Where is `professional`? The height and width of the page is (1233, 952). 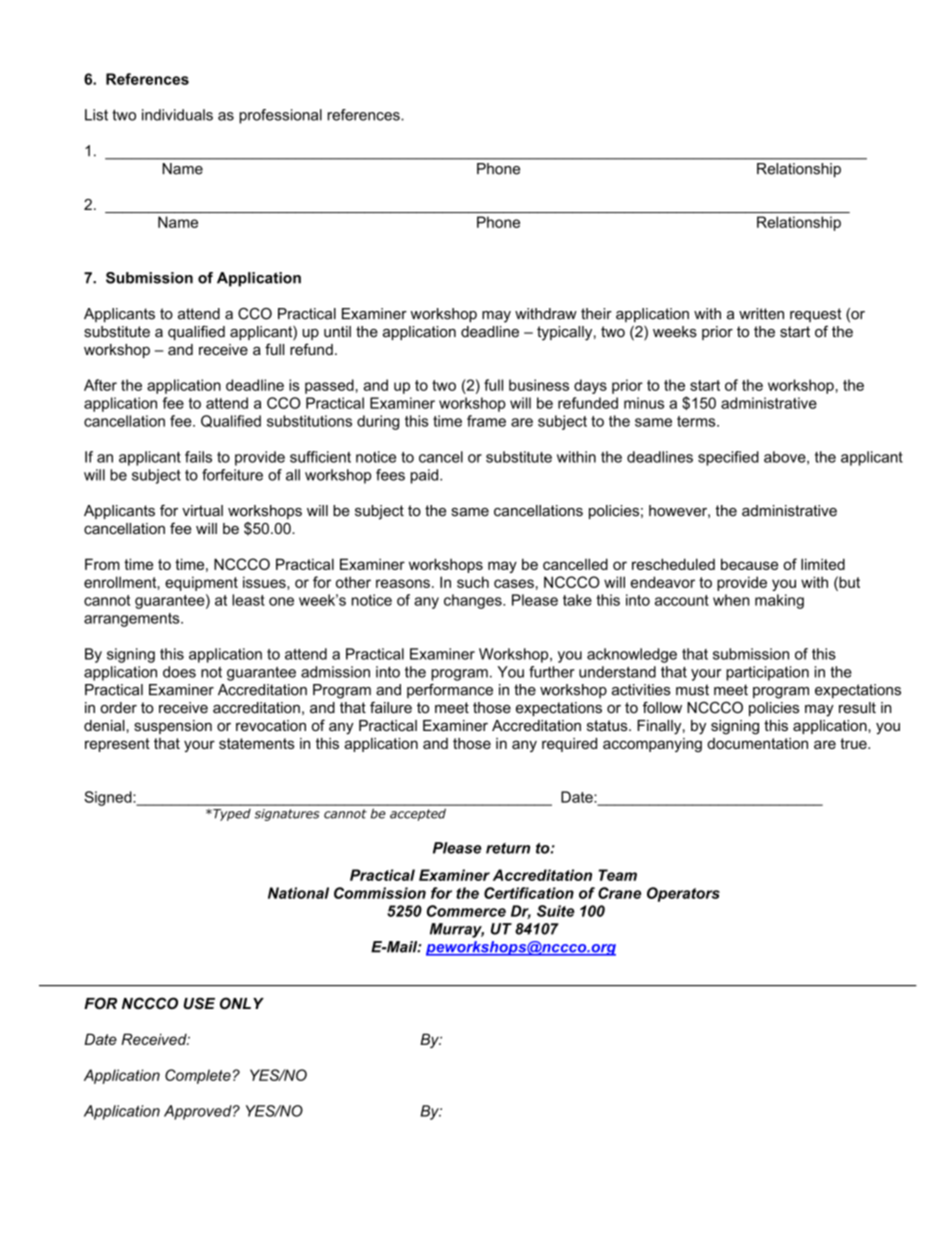
professional is located at coordinates (280, 116).
